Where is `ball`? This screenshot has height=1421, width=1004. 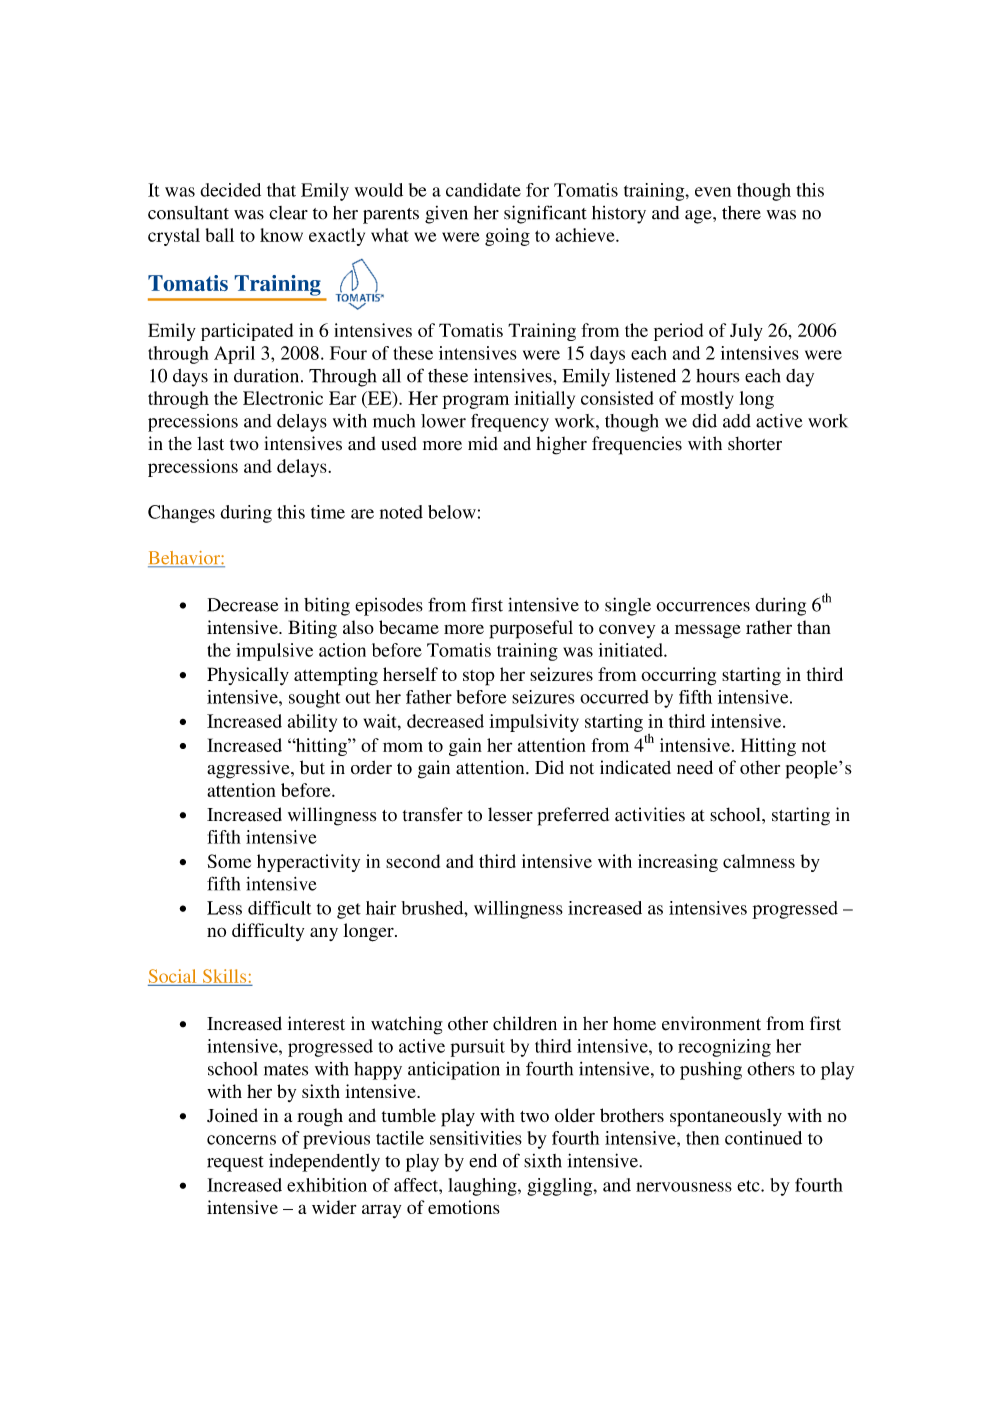 ball is located at coordinates (220, 235).
